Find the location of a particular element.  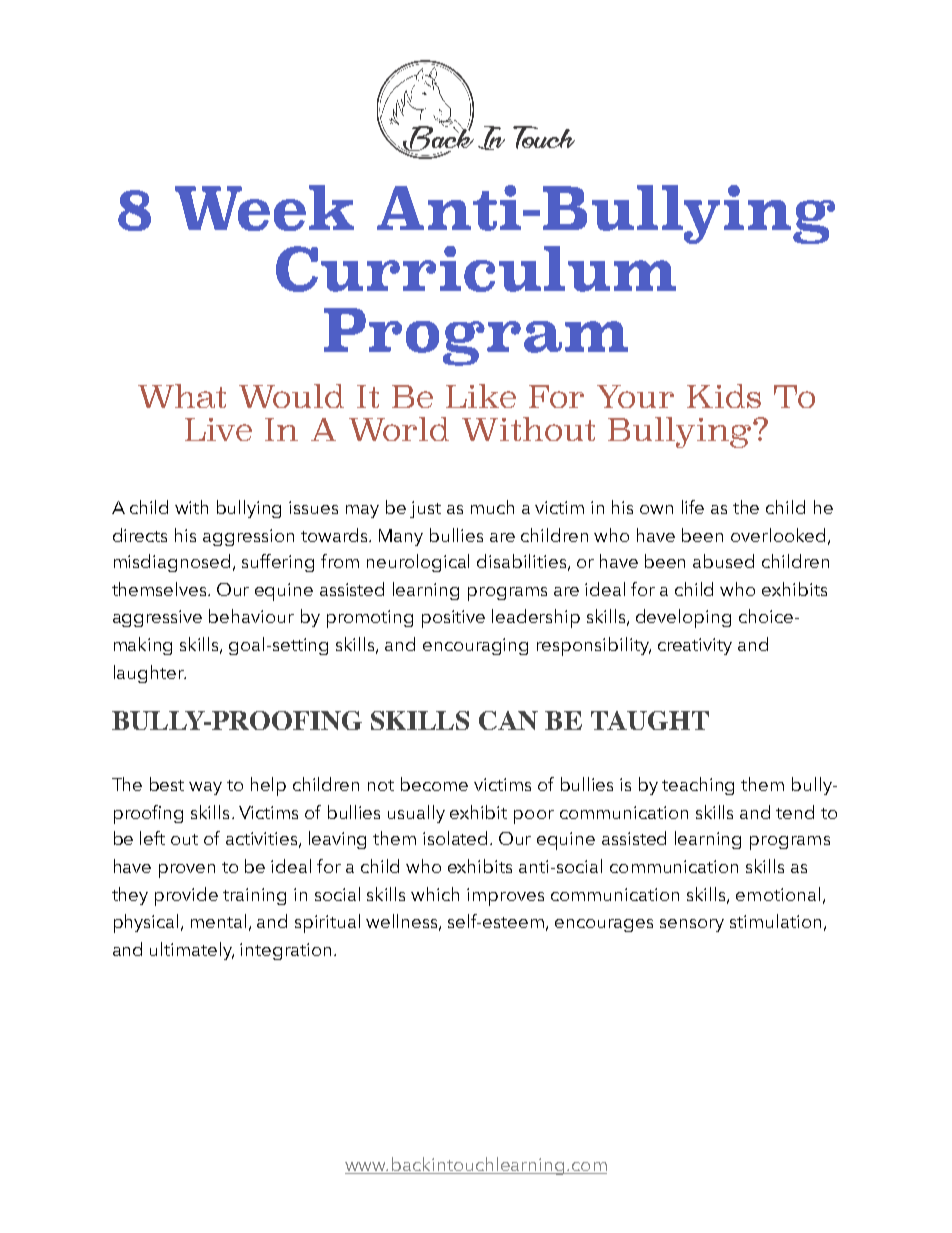

misdiagnosed is located at coordinates (174, 563).
